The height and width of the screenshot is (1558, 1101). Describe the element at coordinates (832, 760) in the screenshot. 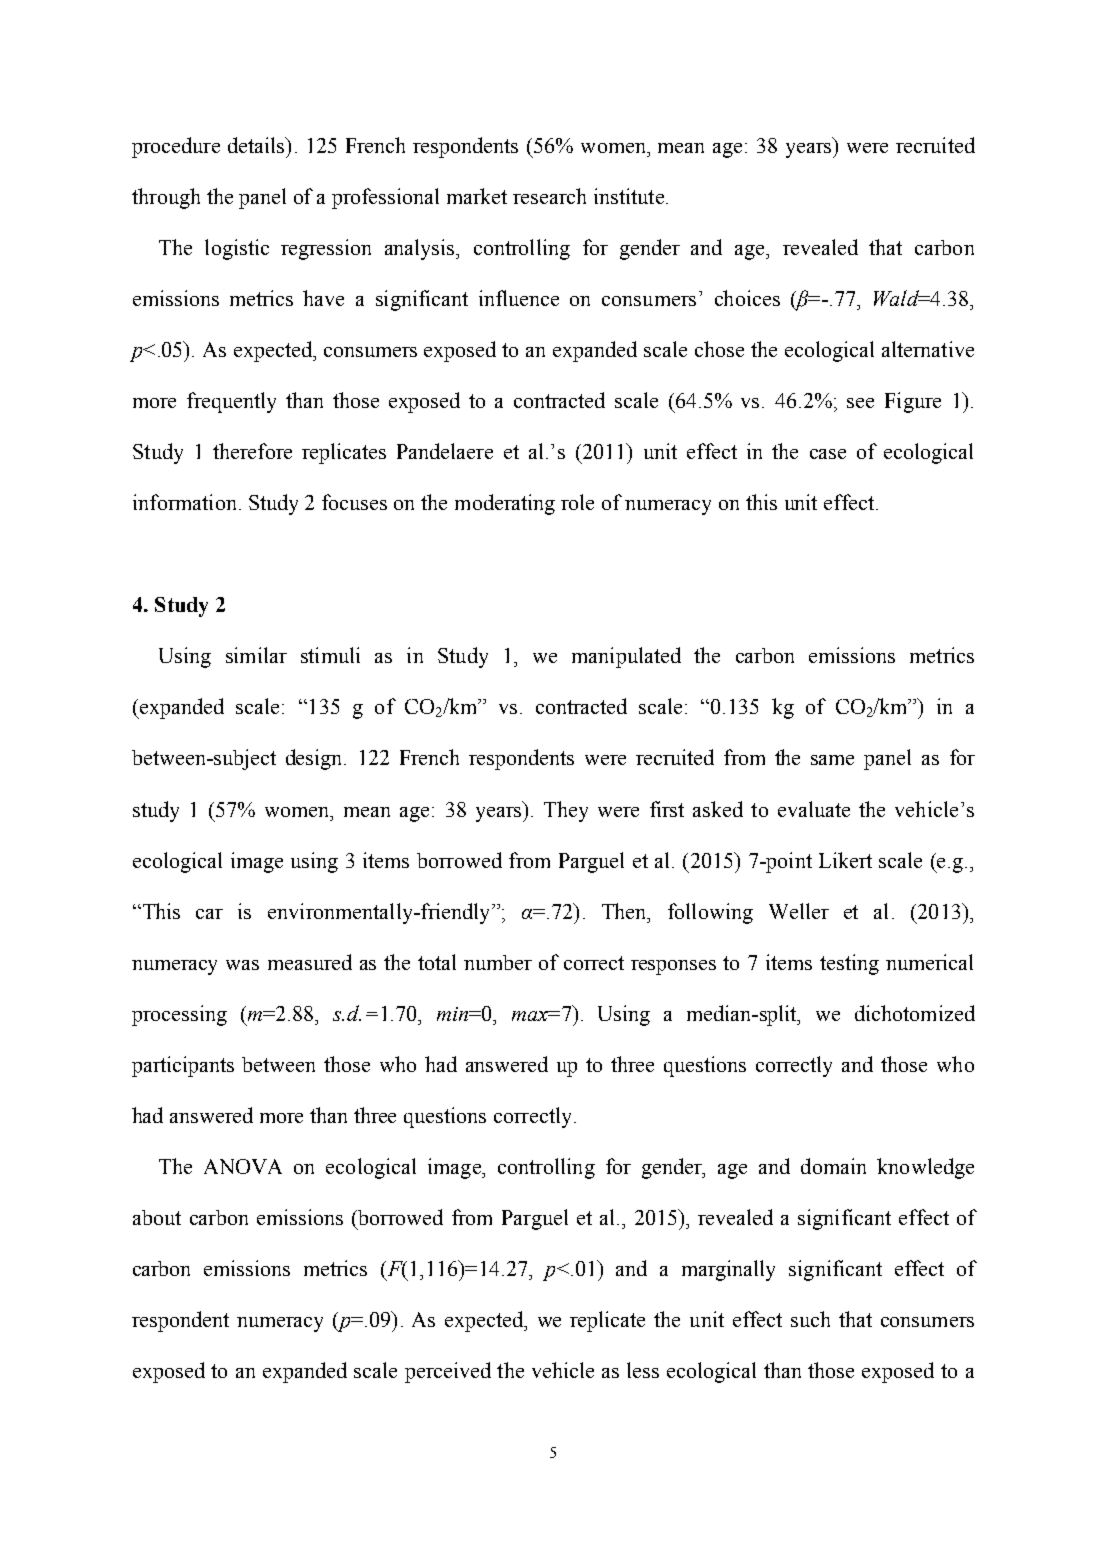

I see `same` at that location.
